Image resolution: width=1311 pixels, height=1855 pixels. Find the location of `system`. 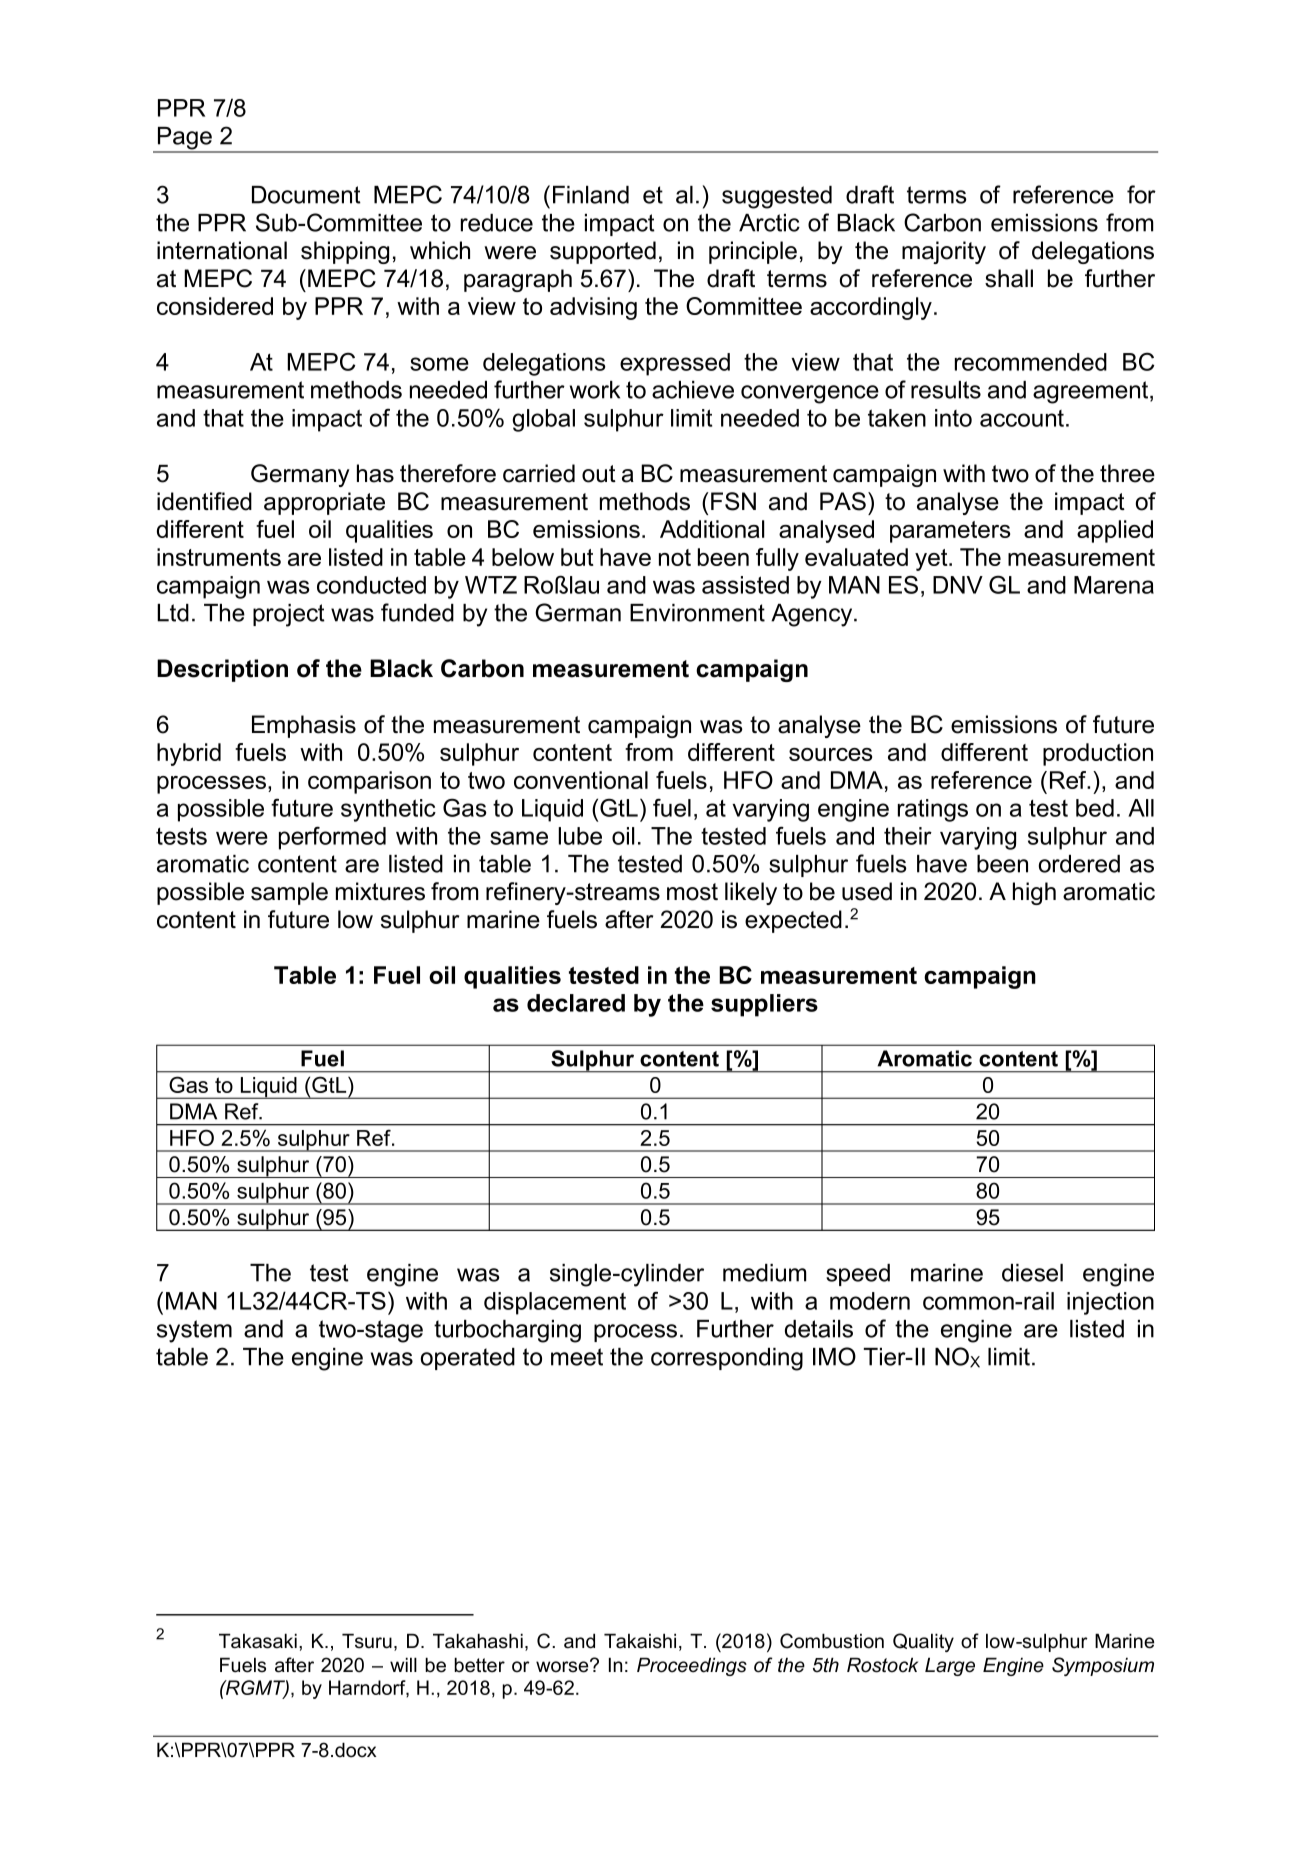

system is located at coordinates (194, 1331).
